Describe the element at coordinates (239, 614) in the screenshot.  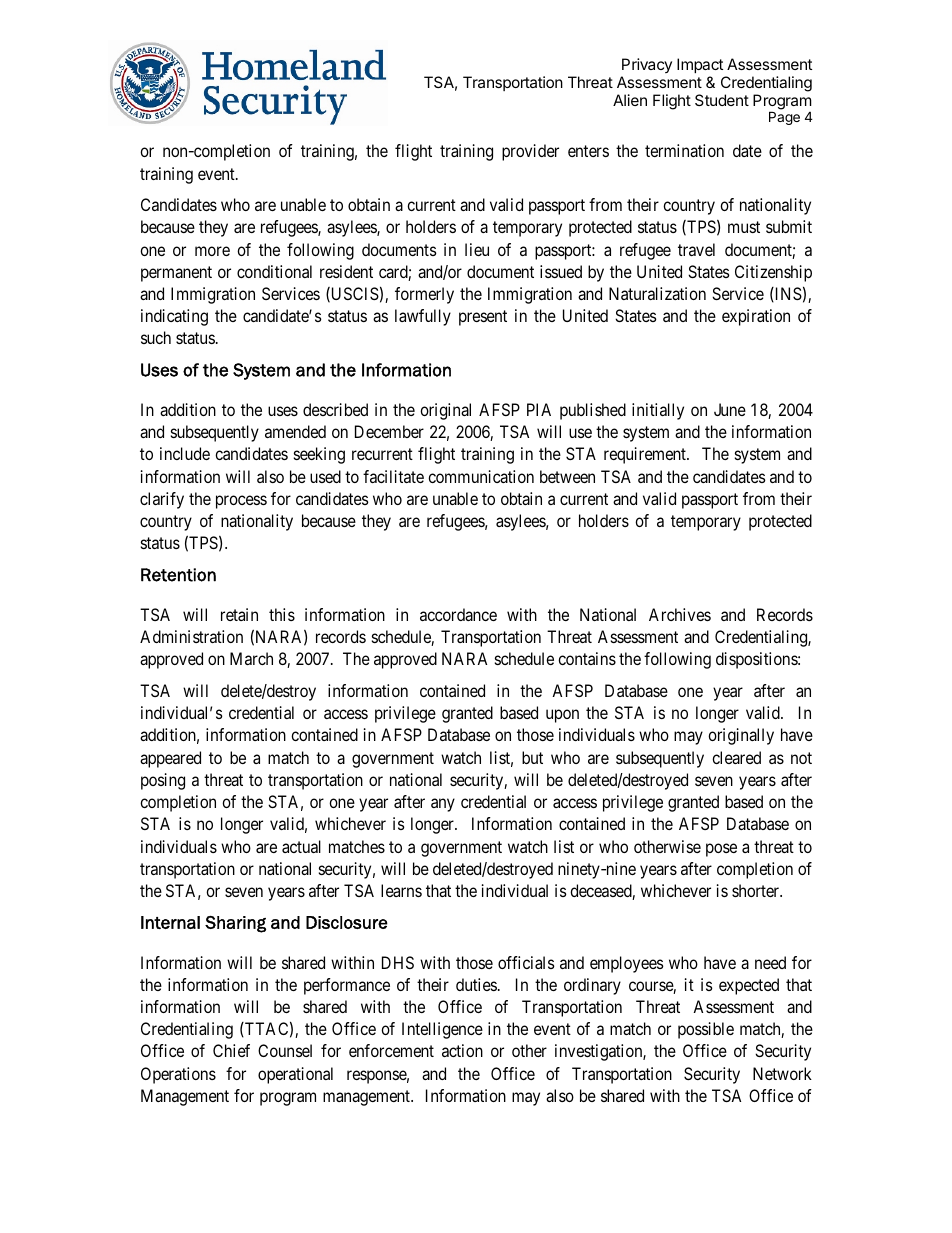
I see `retain` at that location.
